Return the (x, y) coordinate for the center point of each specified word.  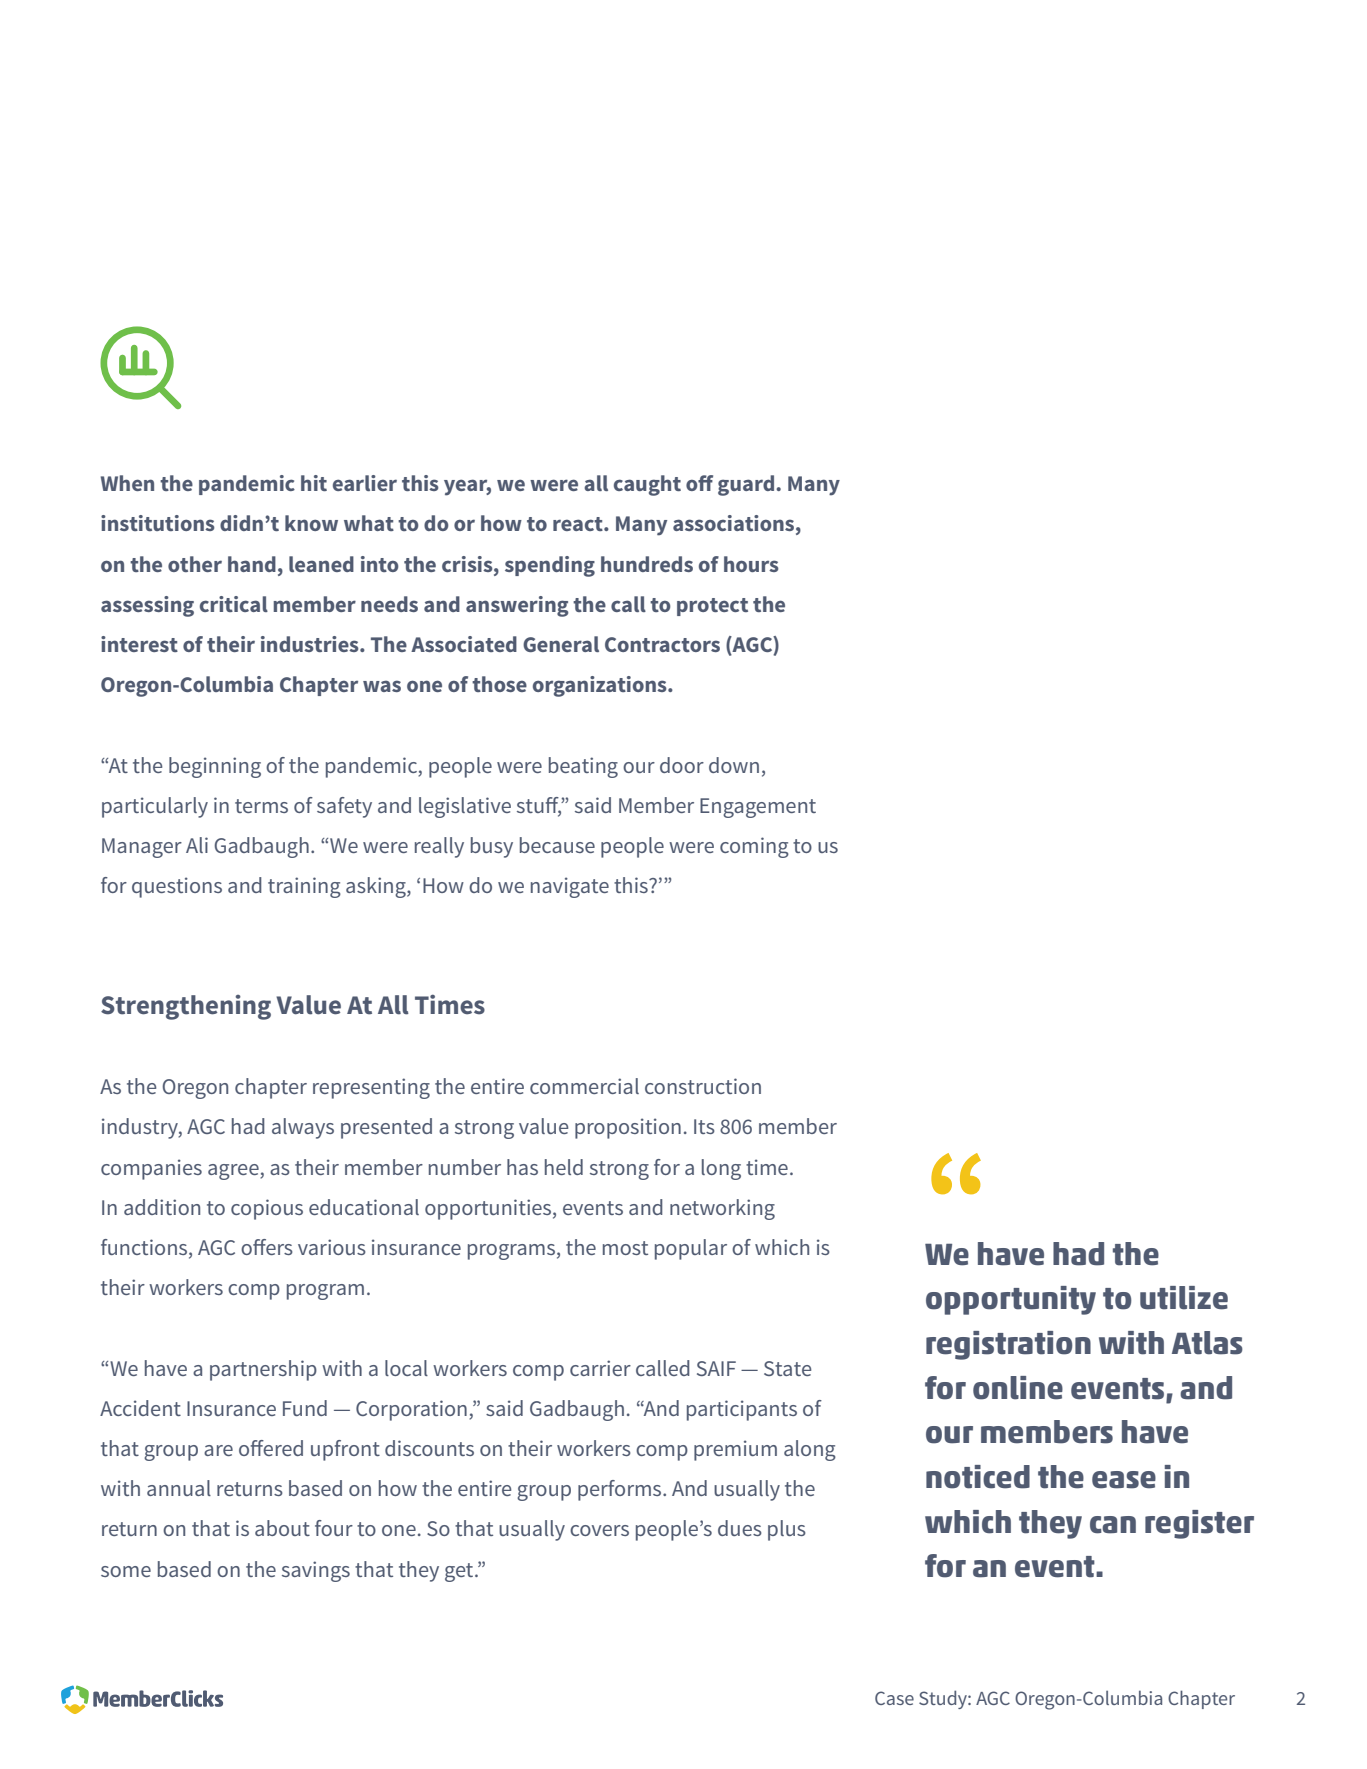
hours (751, 564)
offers (267, 1247)
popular (691, 1249)
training (304, 887)
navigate (570, 887)
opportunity (1011, 1300)
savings (316, 1571)
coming (754, 847)
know (311, 523)
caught (647, 485)
